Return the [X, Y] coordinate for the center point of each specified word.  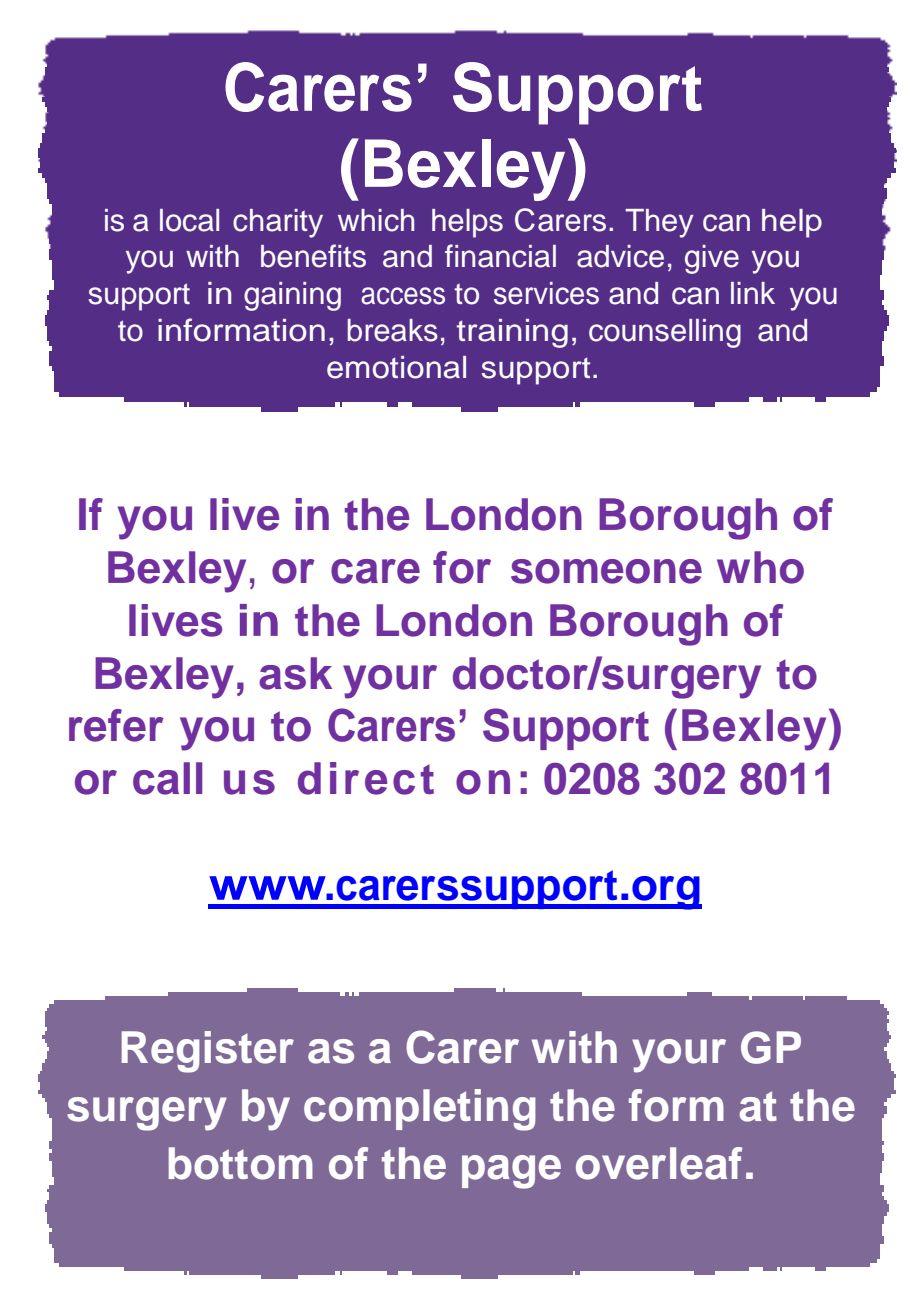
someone [606, 571]
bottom [241, 1163]
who [760, 567]
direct [366, 778]
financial [500, 256]
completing [420, 1110]
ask [295, 673]
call [167, 778]
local [189, 220]
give [712, 259]
